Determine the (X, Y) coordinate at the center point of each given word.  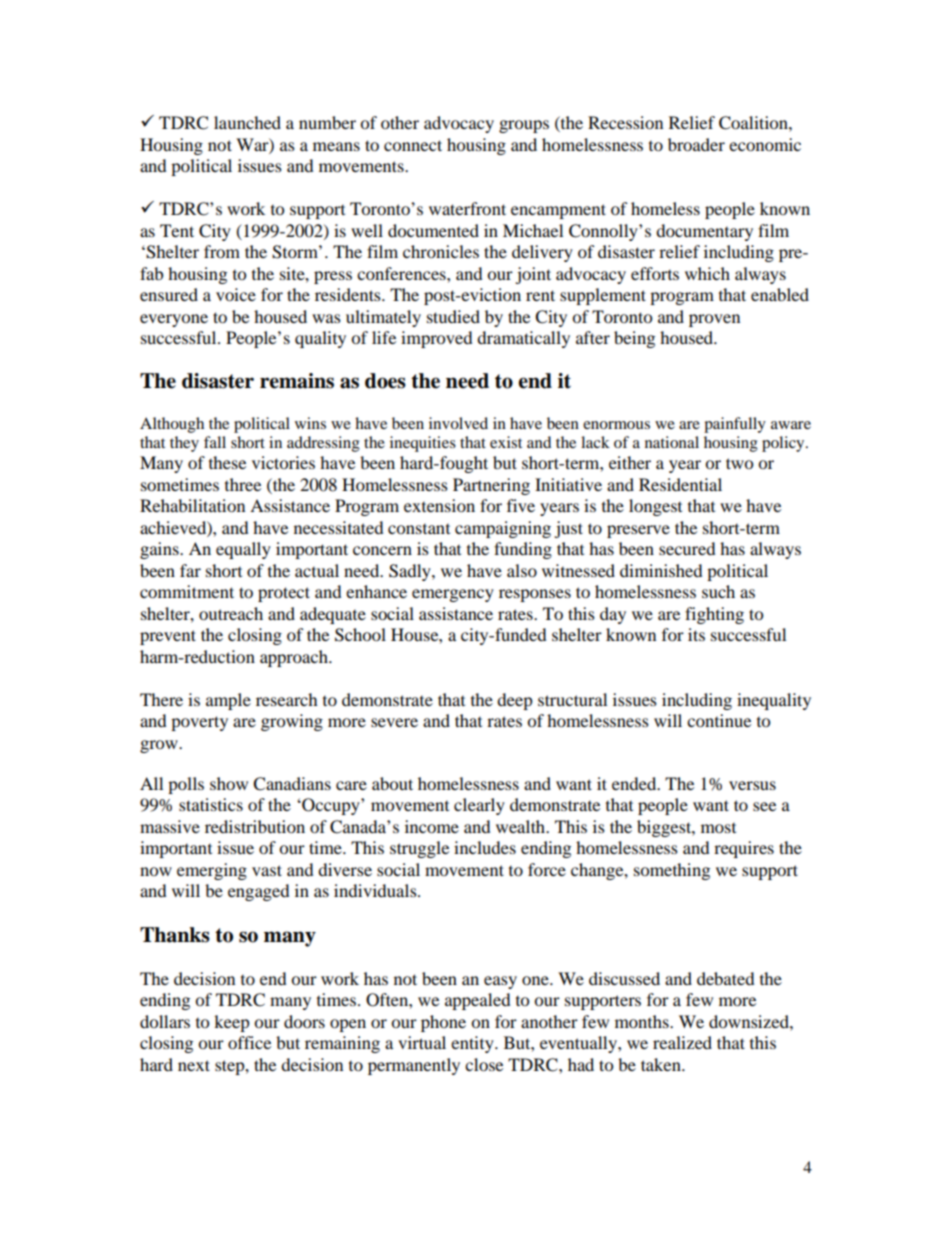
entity (473, 1044)
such (718, 591)
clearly (479, 806)
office (249, 1042)
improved (437, 339)
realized (682, 1042)
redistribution (255, 826)
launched (247, 122)
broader (696, 144)
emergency (453, 595)
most (718, 828)
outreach (231, 613)
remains (297, 381)
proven (714, 320)
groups (524, 126)
